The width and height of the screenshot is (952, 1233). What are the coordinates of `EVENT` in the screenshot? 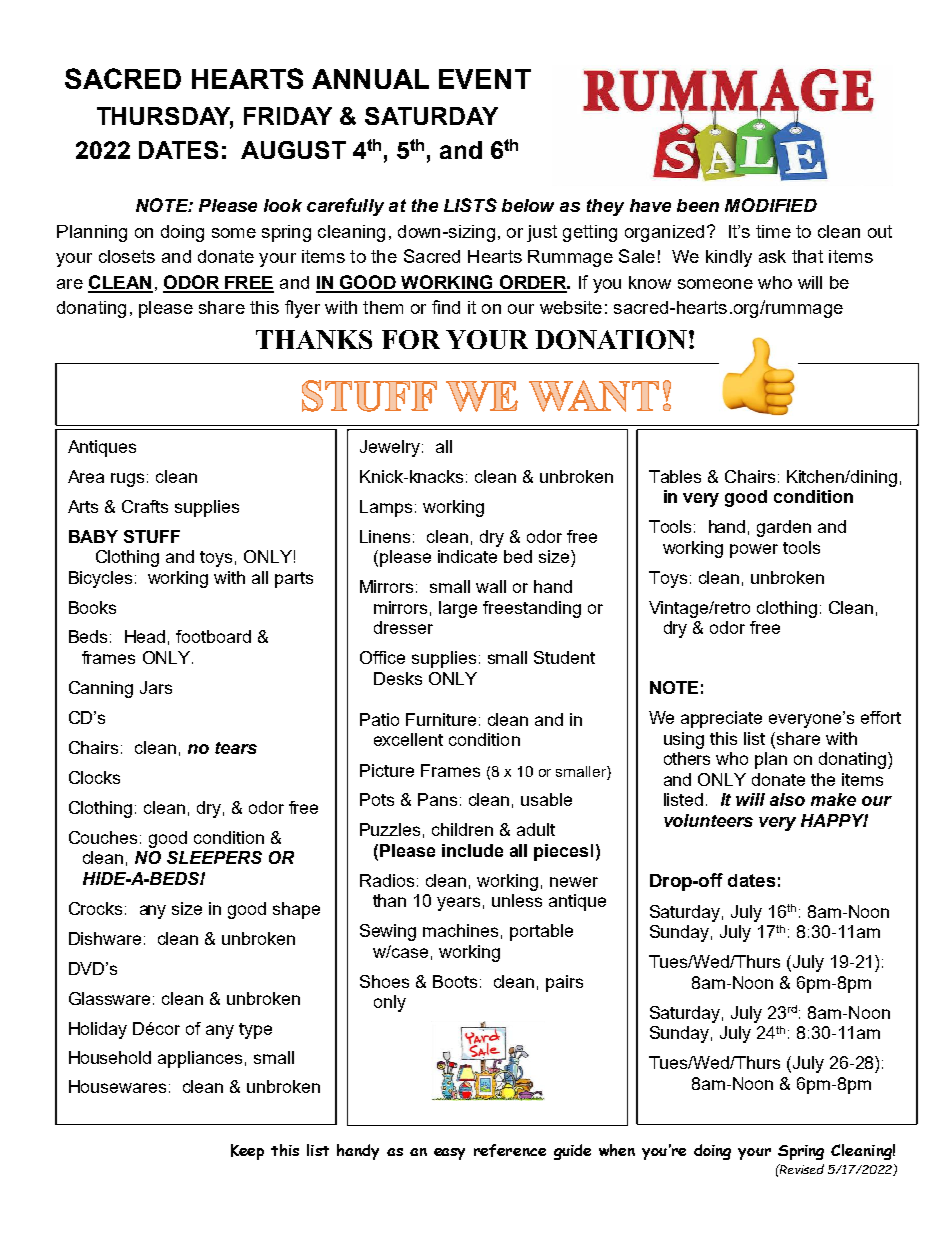 It's located at (485, 79).
